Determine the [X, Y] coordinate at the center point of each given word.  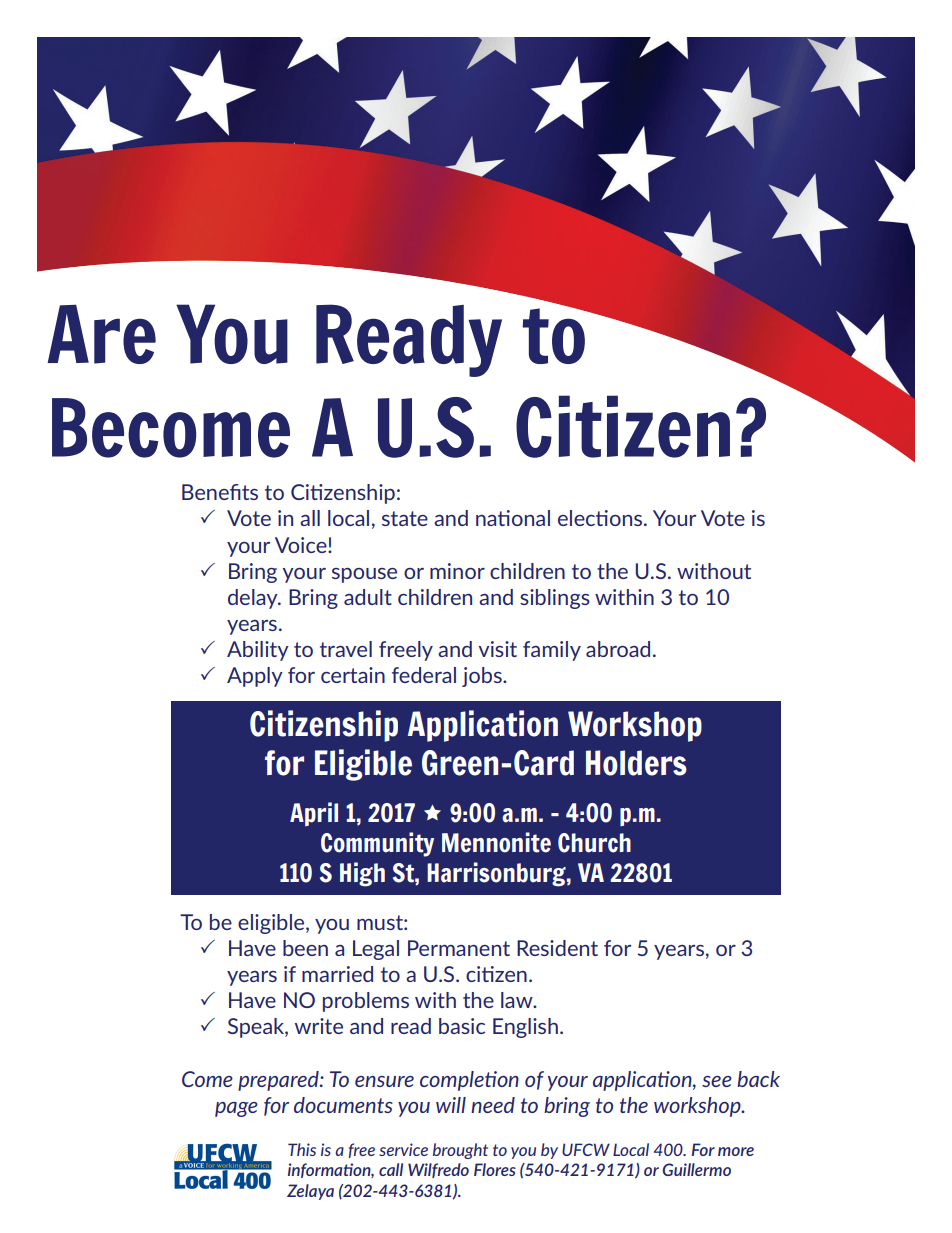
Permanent [459, 948]
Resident [557, 948]
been [305, 948]
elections [601, 518]
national [513, 518]
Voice [302, 545]
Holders [636, 763]
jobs [483, 677]
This [302, 1149]
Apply [255, 677]
